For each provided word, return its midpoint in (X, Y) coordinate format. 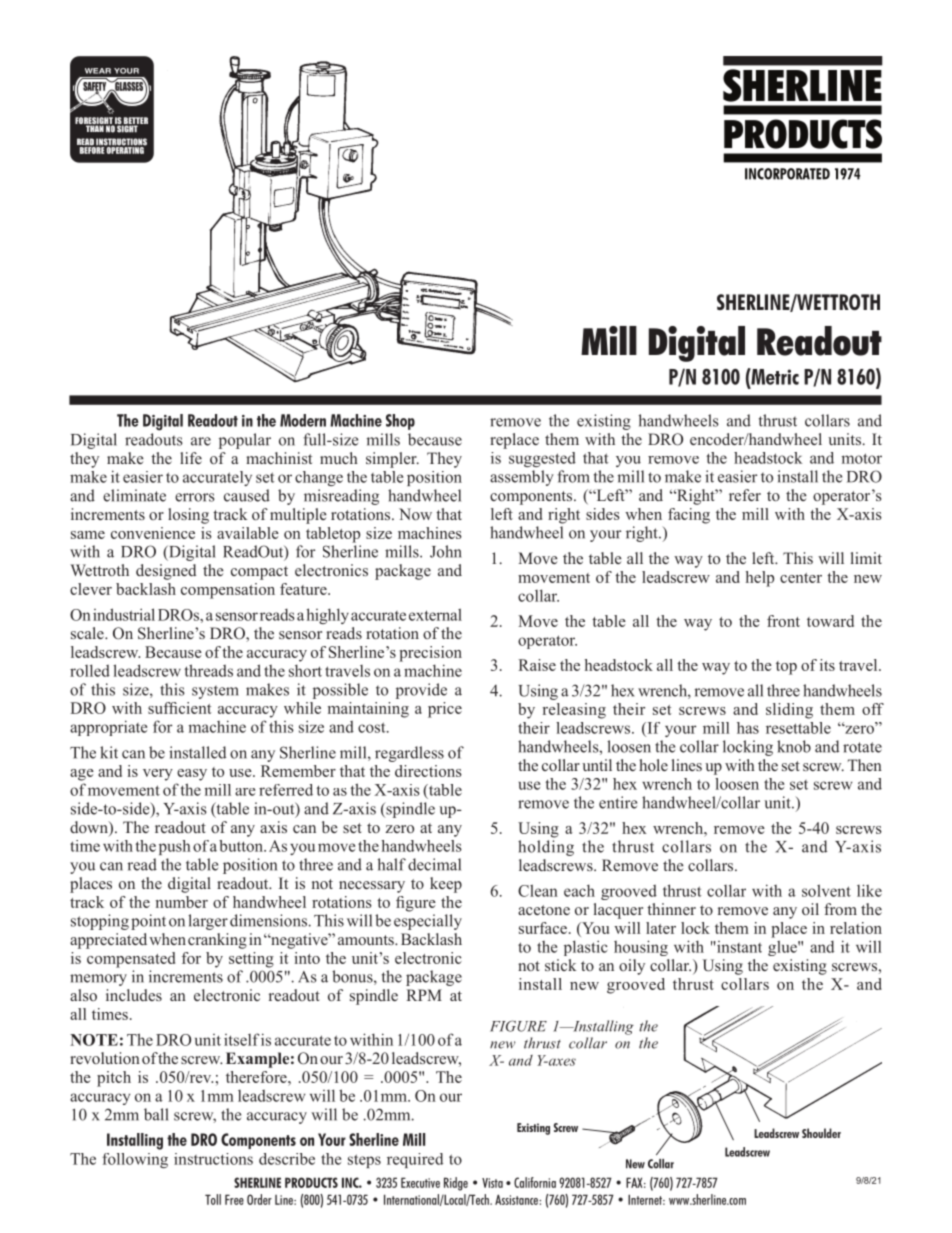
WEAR (98, 71)
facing (689, 516)
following (135, 1160)
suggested (542, 459)
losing (188, 516)
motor (861, 458)
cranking (217, 941)
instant (738, 947)
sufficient (180, 708)
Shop (400, 422)
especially (428, 922)
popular (245, 441)
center (801, 578)
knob (794, 746)
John (446, 551)
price (445, 710)
